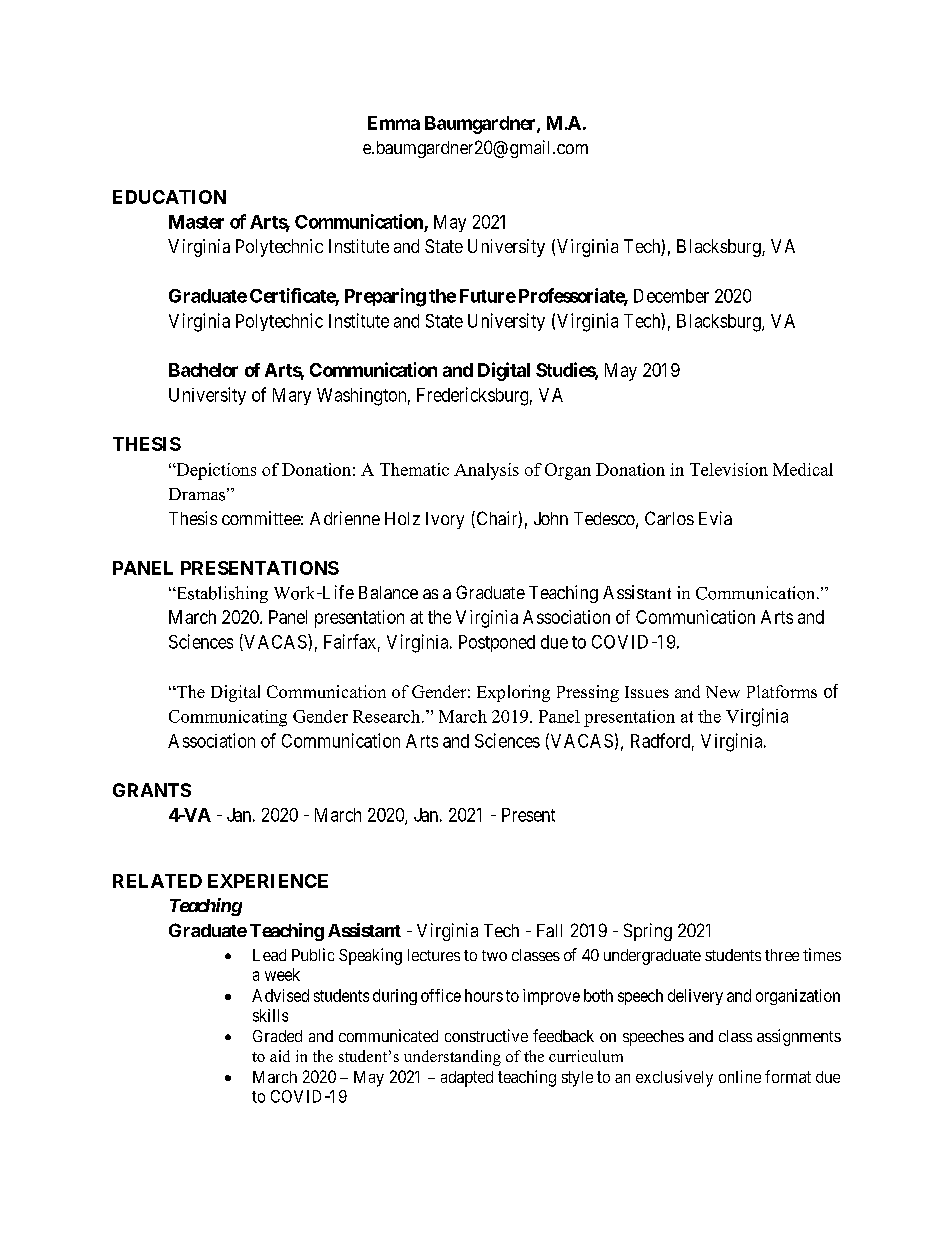  I want to click on Depictions, so click(215, 471).
